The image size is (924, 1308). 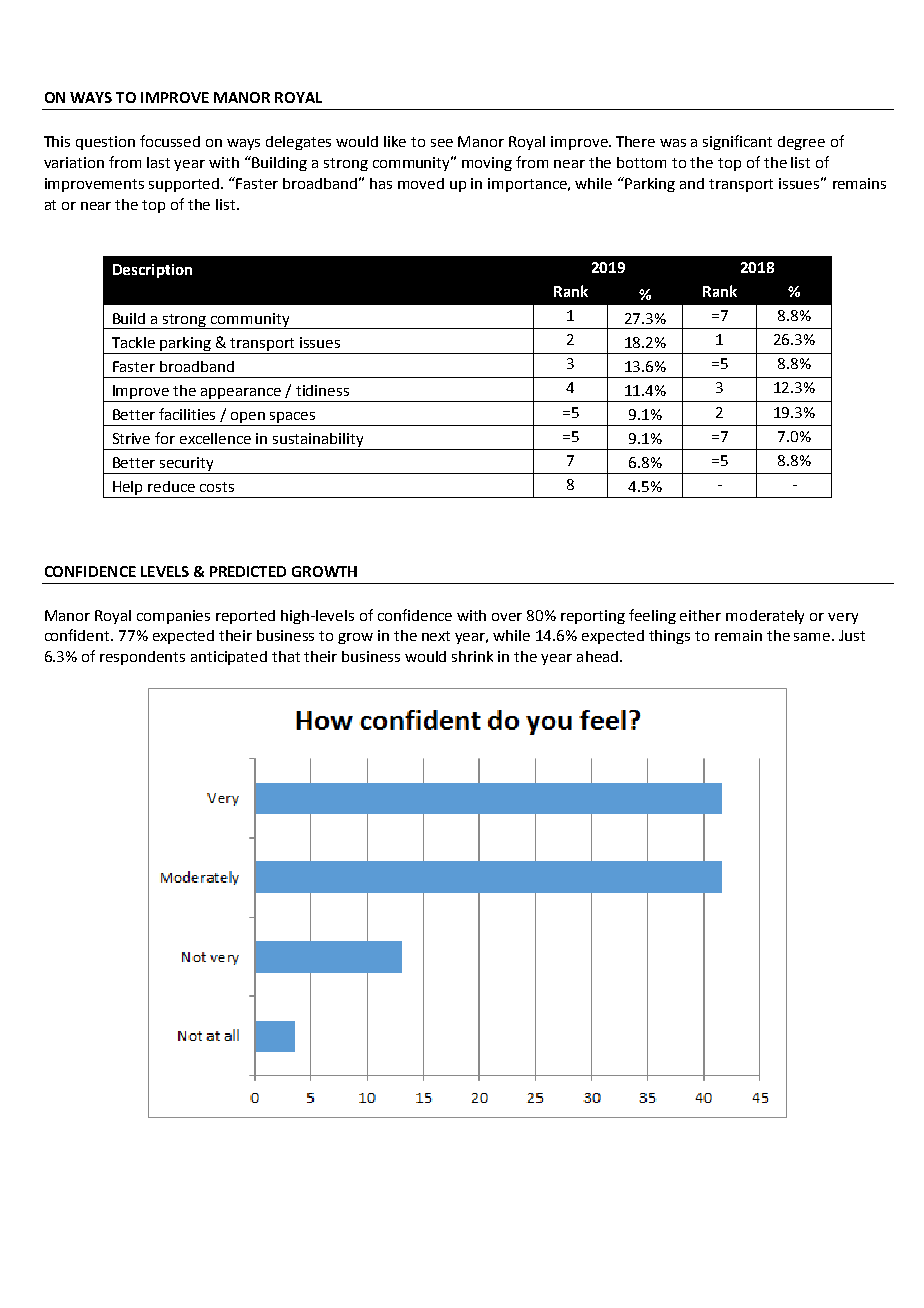 What do you see at coordinates (436, 636) in the document?
I see `next` at bounding box center [436, 636].
